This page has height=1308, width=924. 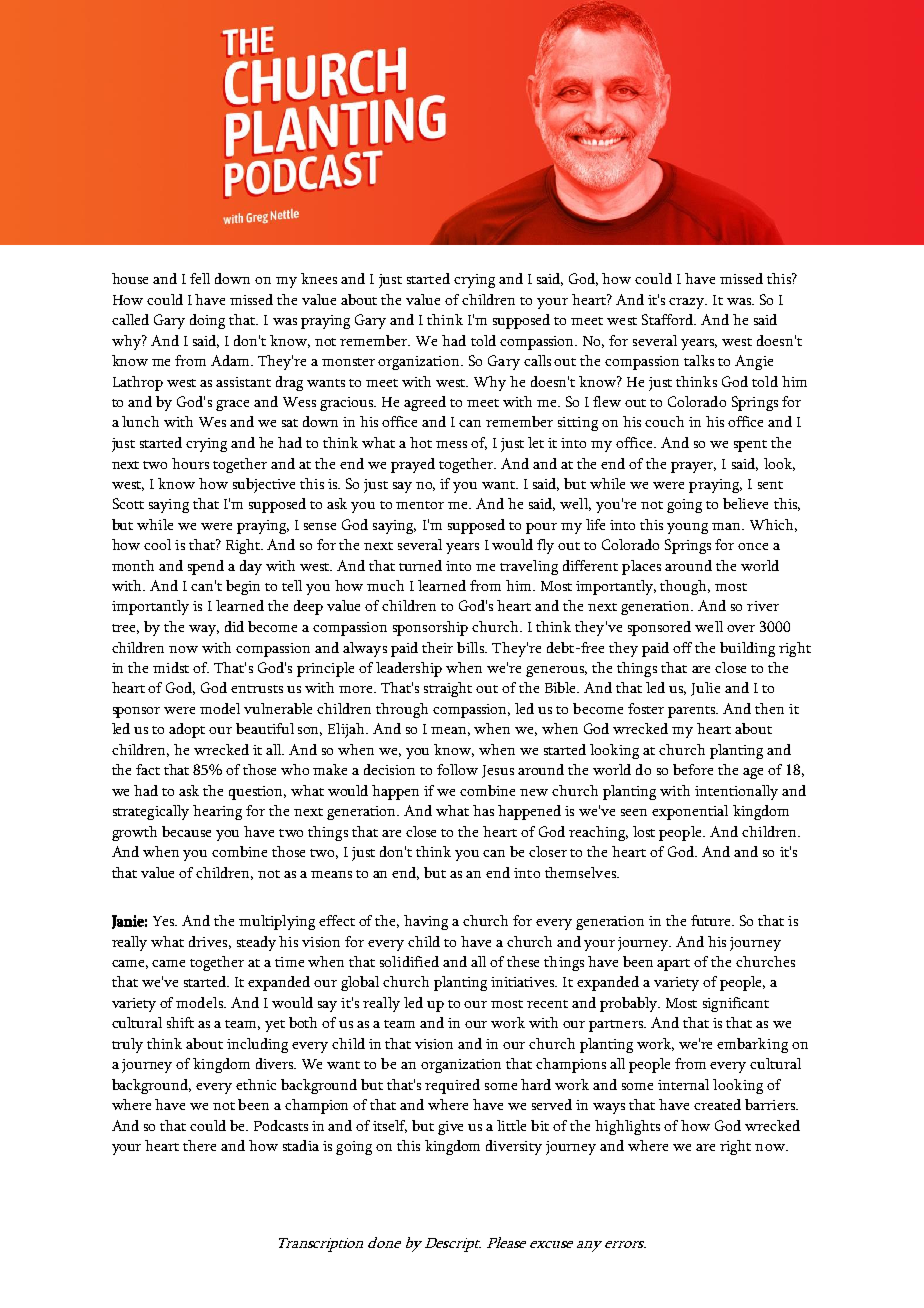 I want to click on has, so click(x=483, y=810).
